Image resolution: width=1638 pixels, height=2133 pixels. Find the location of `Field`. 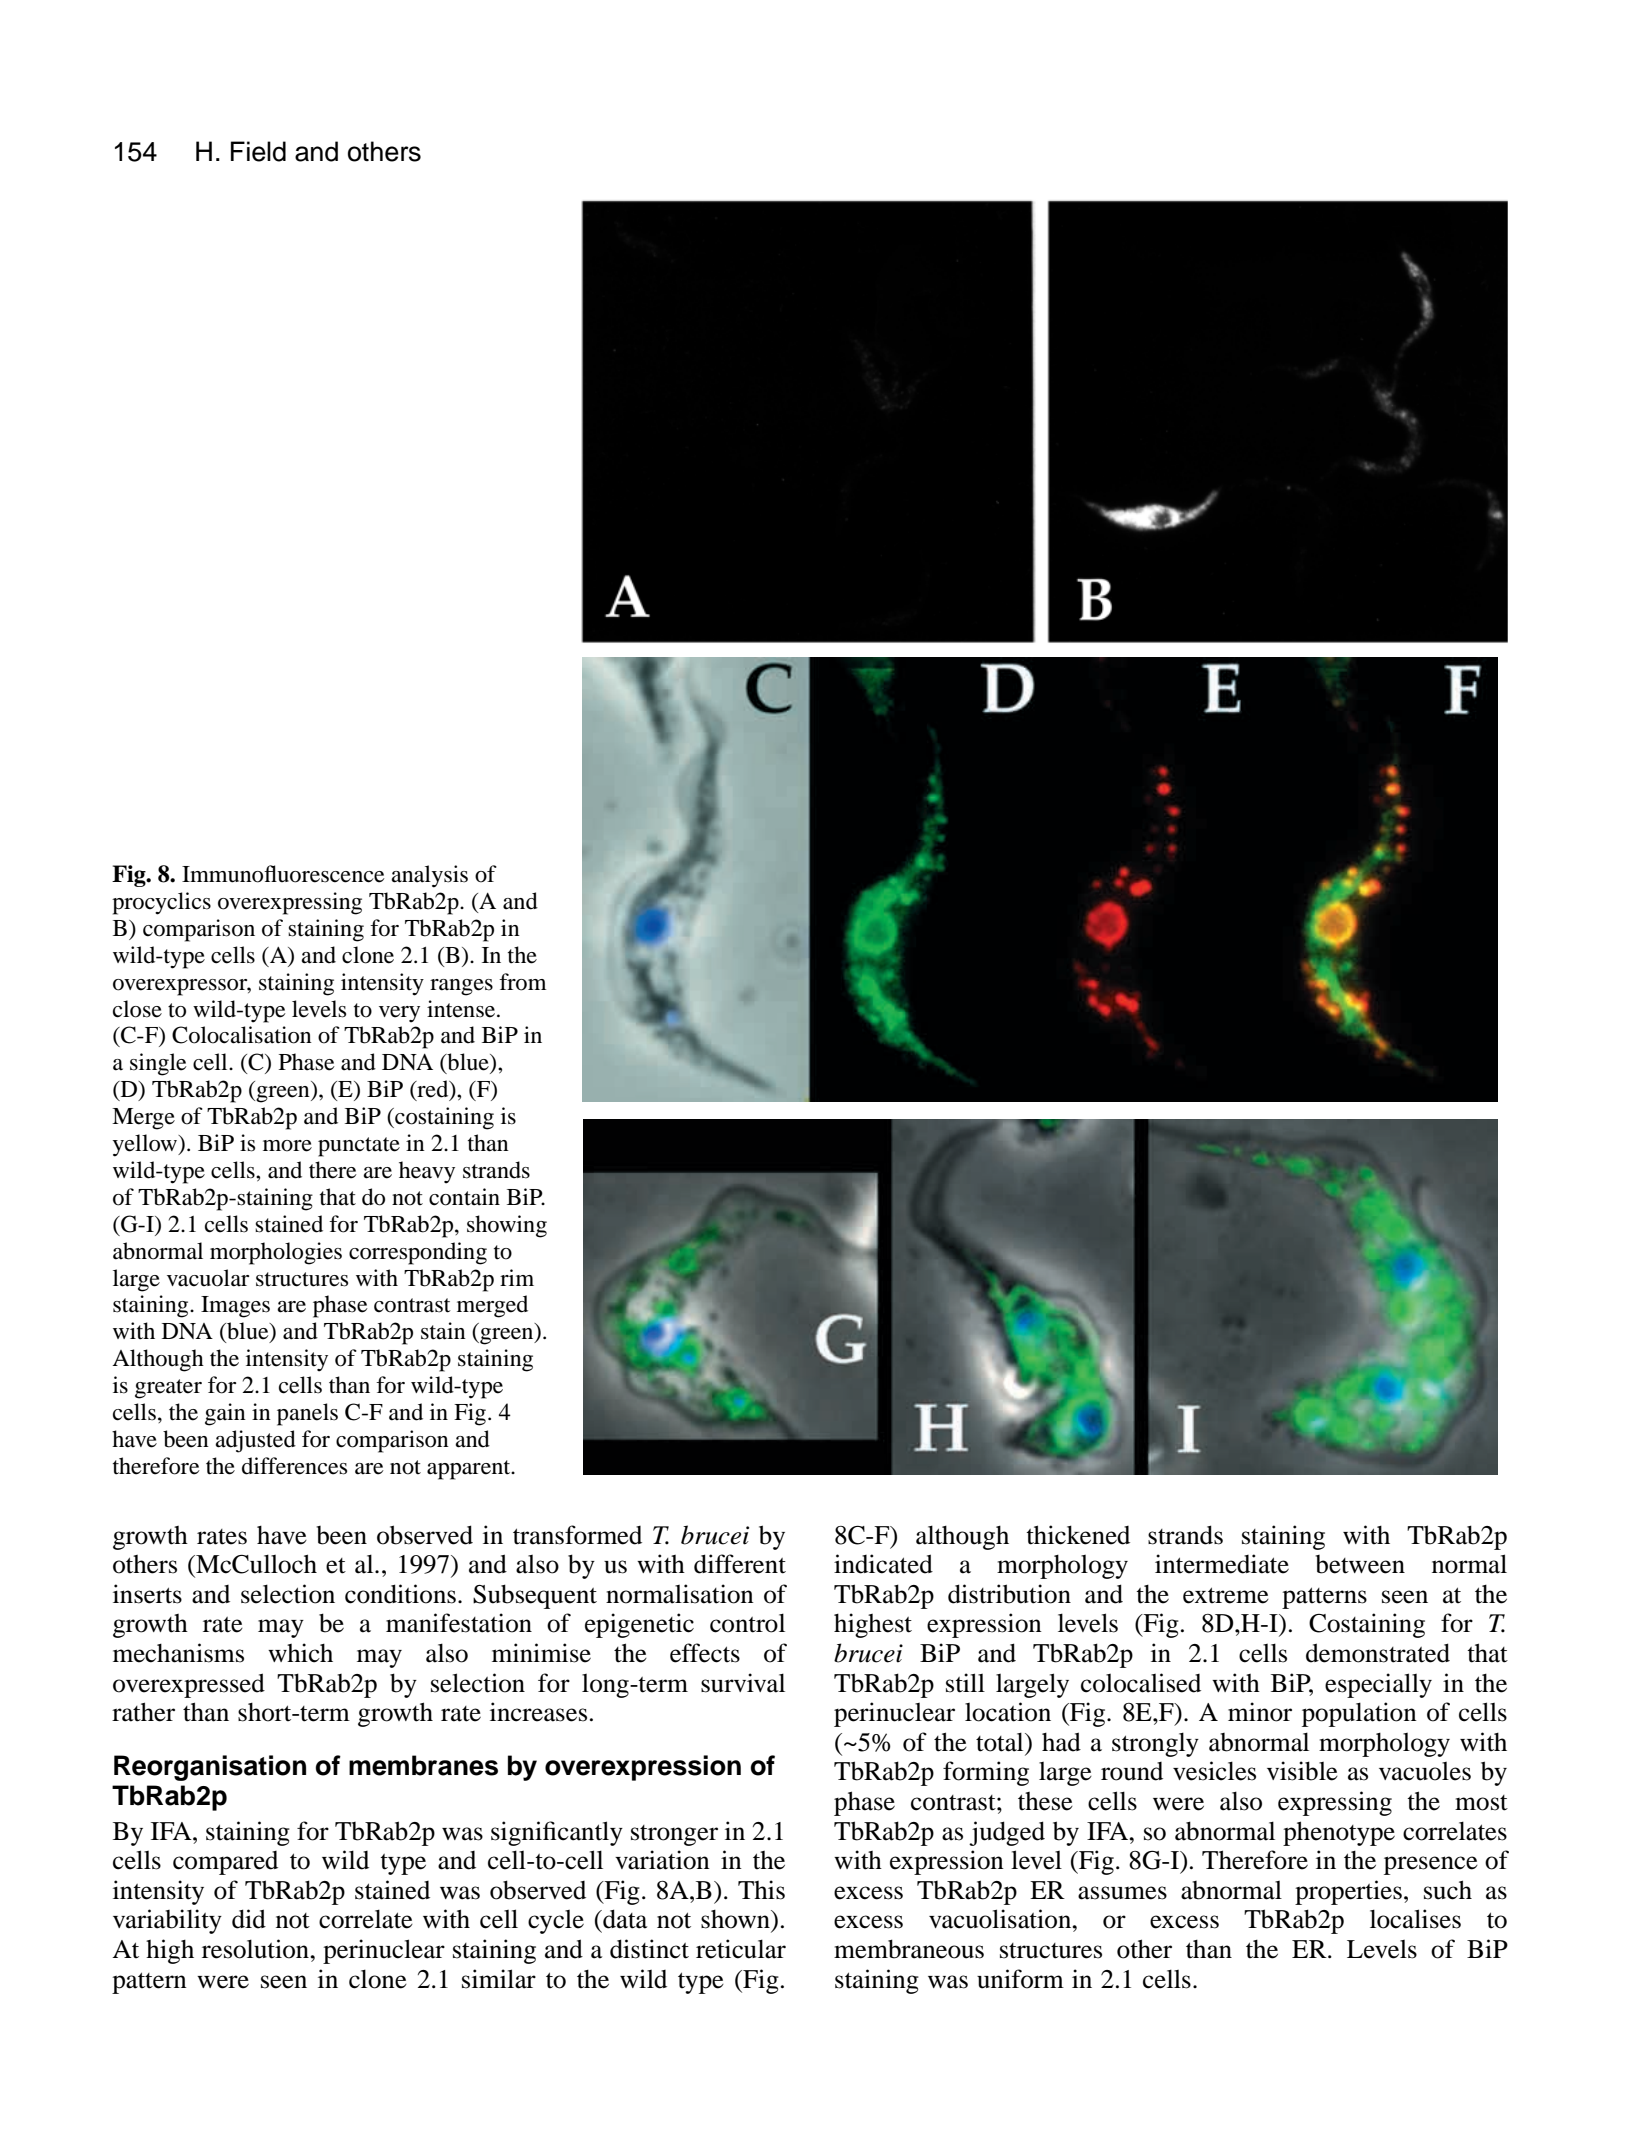

Field is located at coordinates (258, 151).
